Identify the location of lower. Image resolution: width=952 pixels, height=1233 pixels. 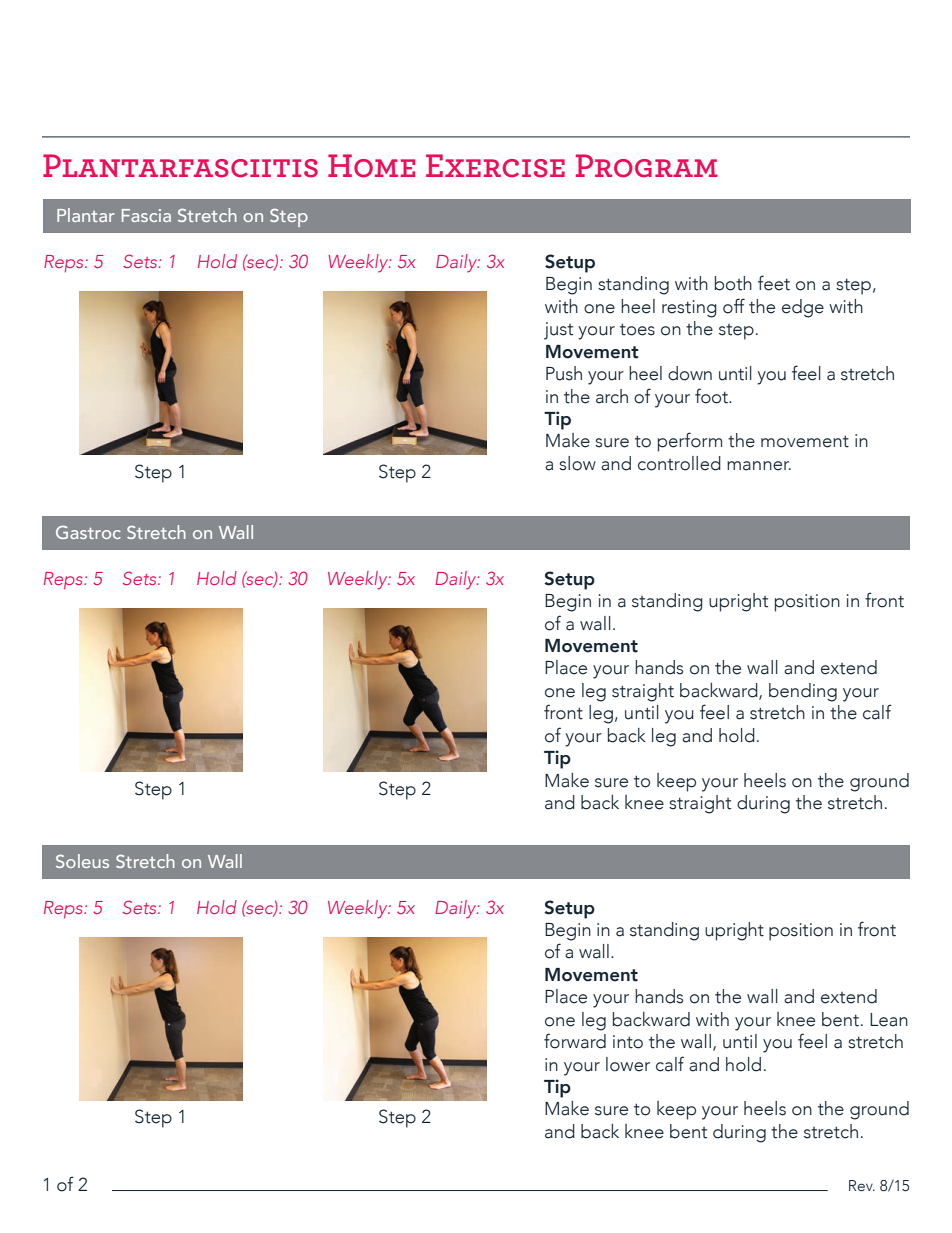
(628, 1064).
